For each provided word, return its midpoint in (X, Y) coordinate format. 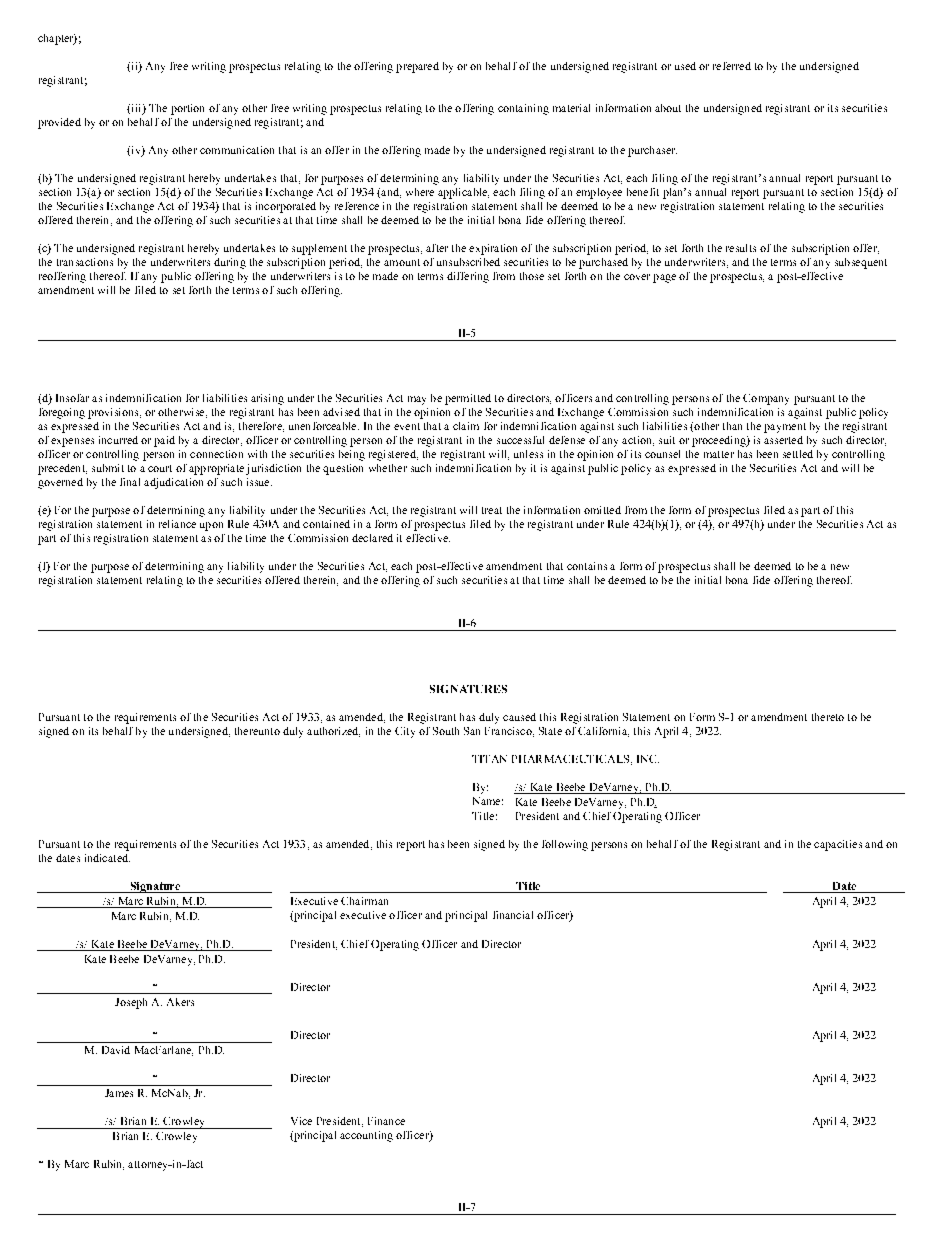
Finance (386, 1121)
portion (187, 109)
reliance (177, 524)
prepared (417, 67)
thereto (828, 717)
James (119, 1093)
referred (732, 66)
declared (372, 538)
